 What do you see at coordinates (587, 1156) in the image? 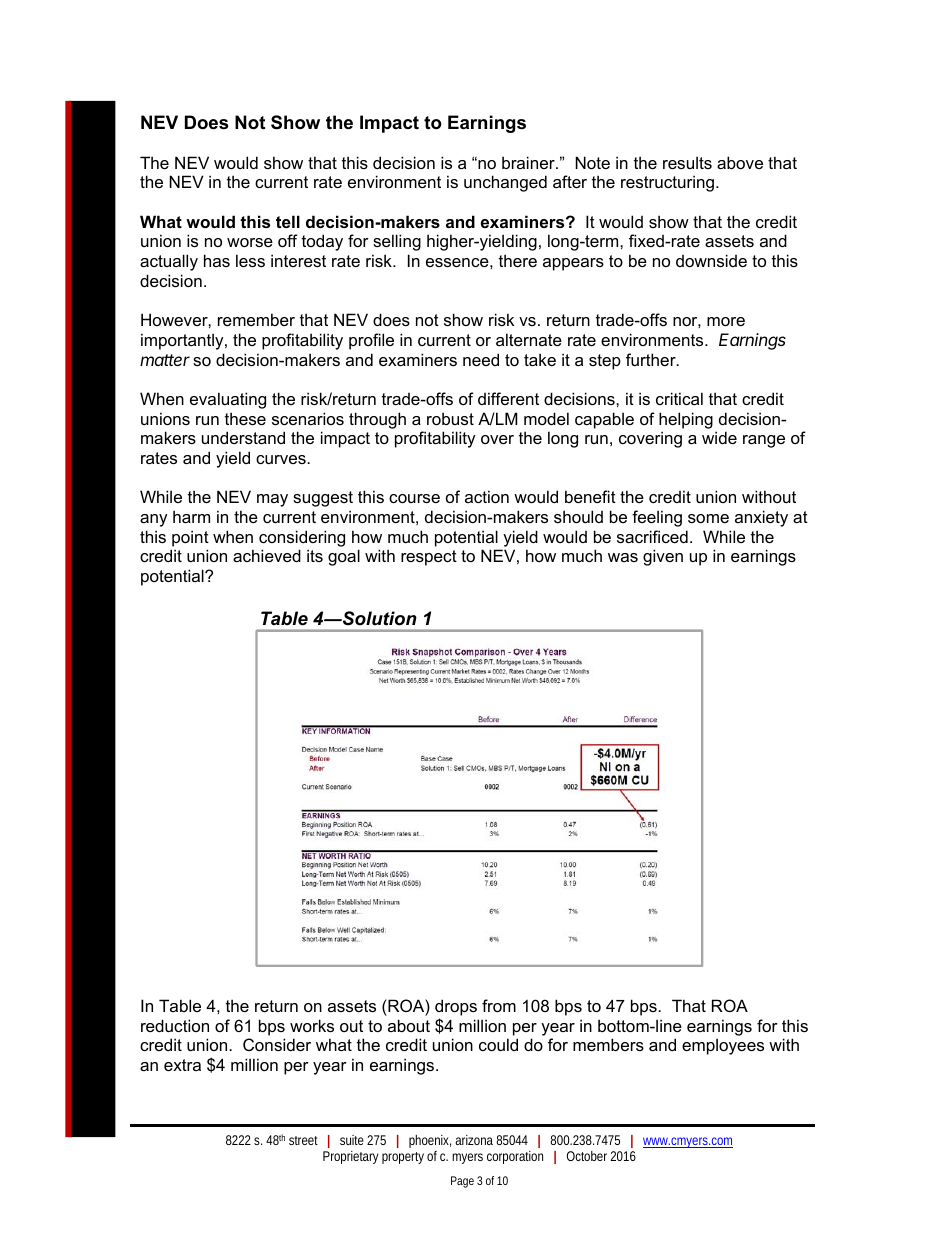
I see `October` at bounding box center [587, 1156].
